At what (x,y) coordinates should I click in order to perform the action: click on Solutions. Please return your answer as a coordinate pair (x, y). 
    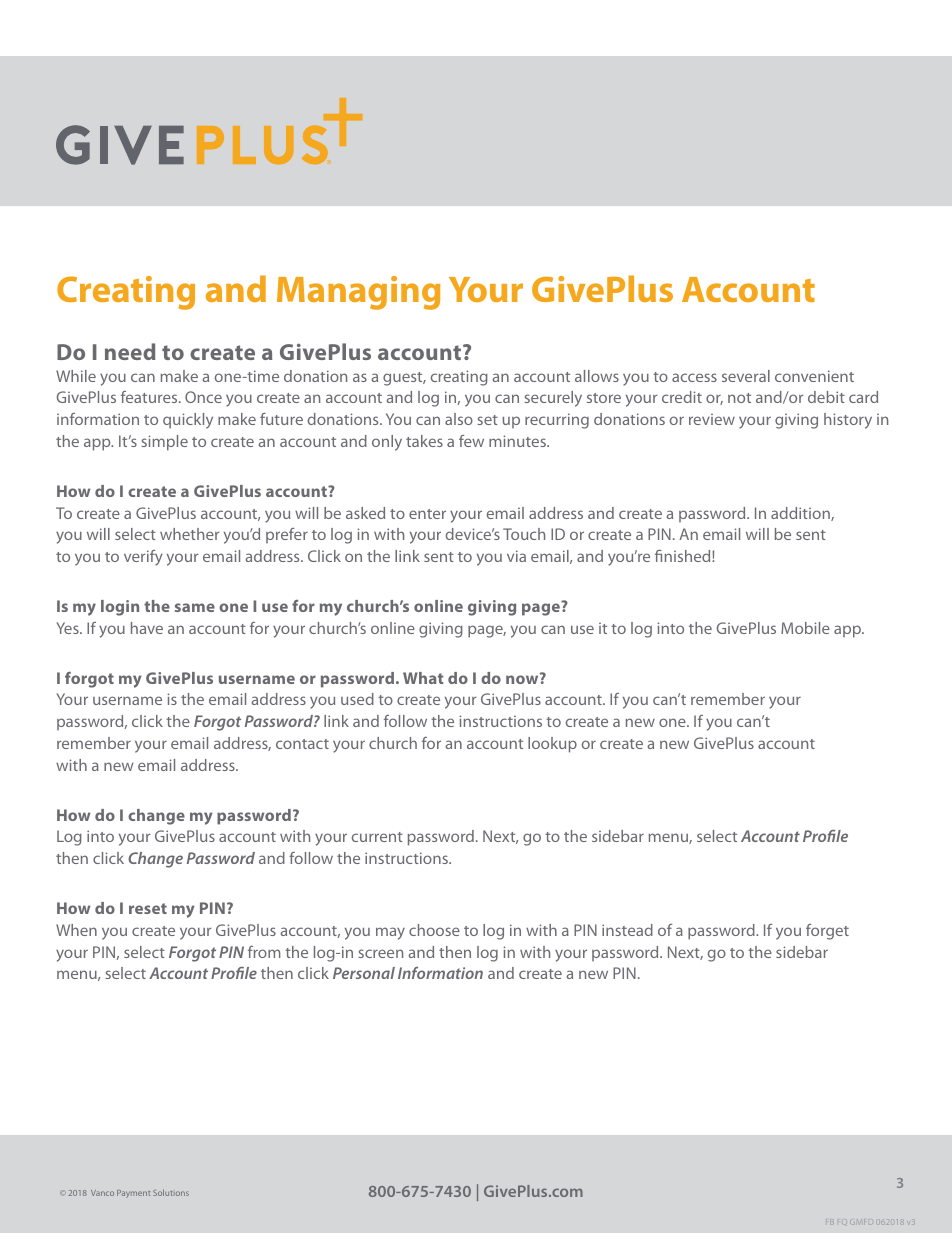
    Looking at the image, I should click on (171, 1192).
